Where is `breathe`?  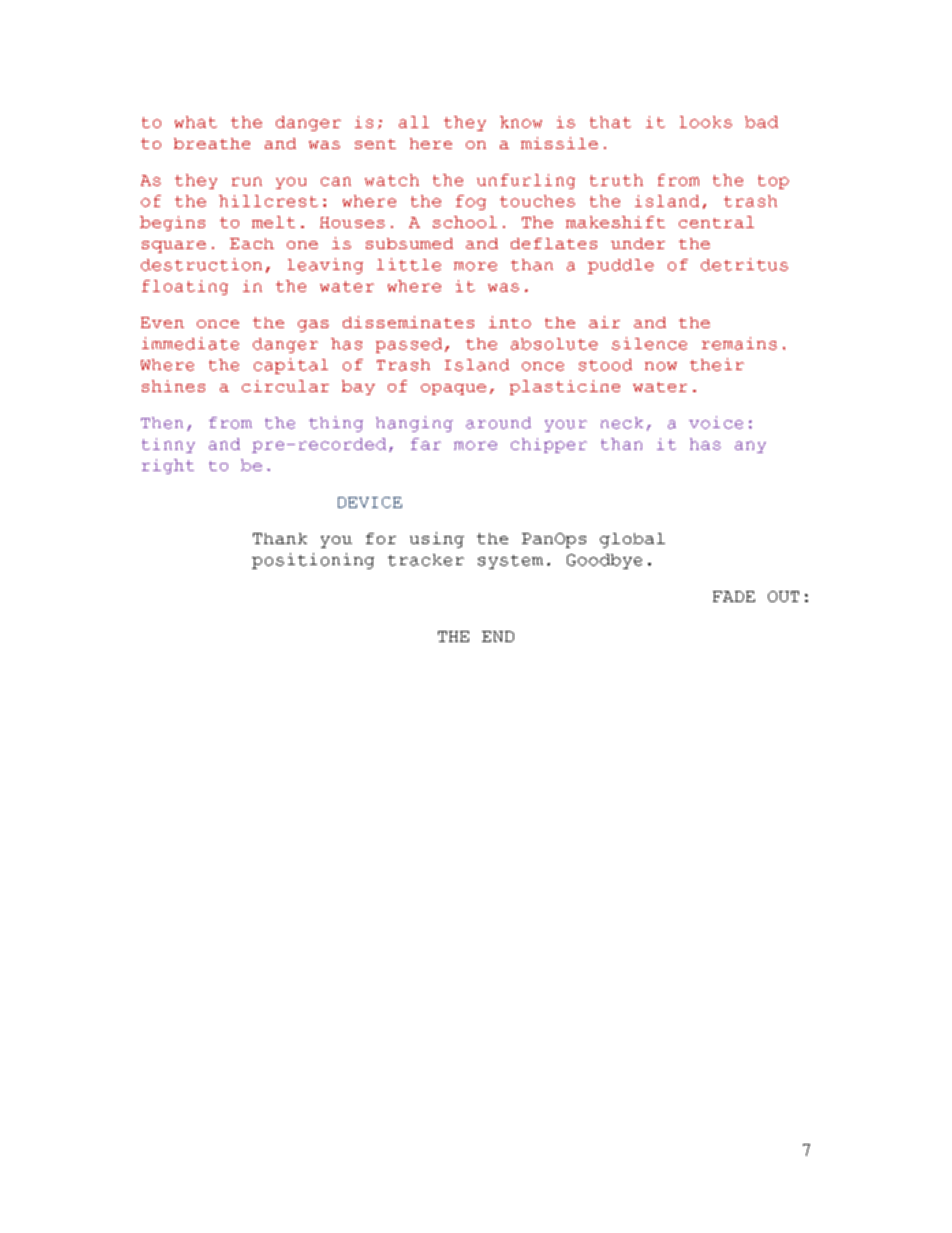
breathe is located at coordinates (212, 143).
